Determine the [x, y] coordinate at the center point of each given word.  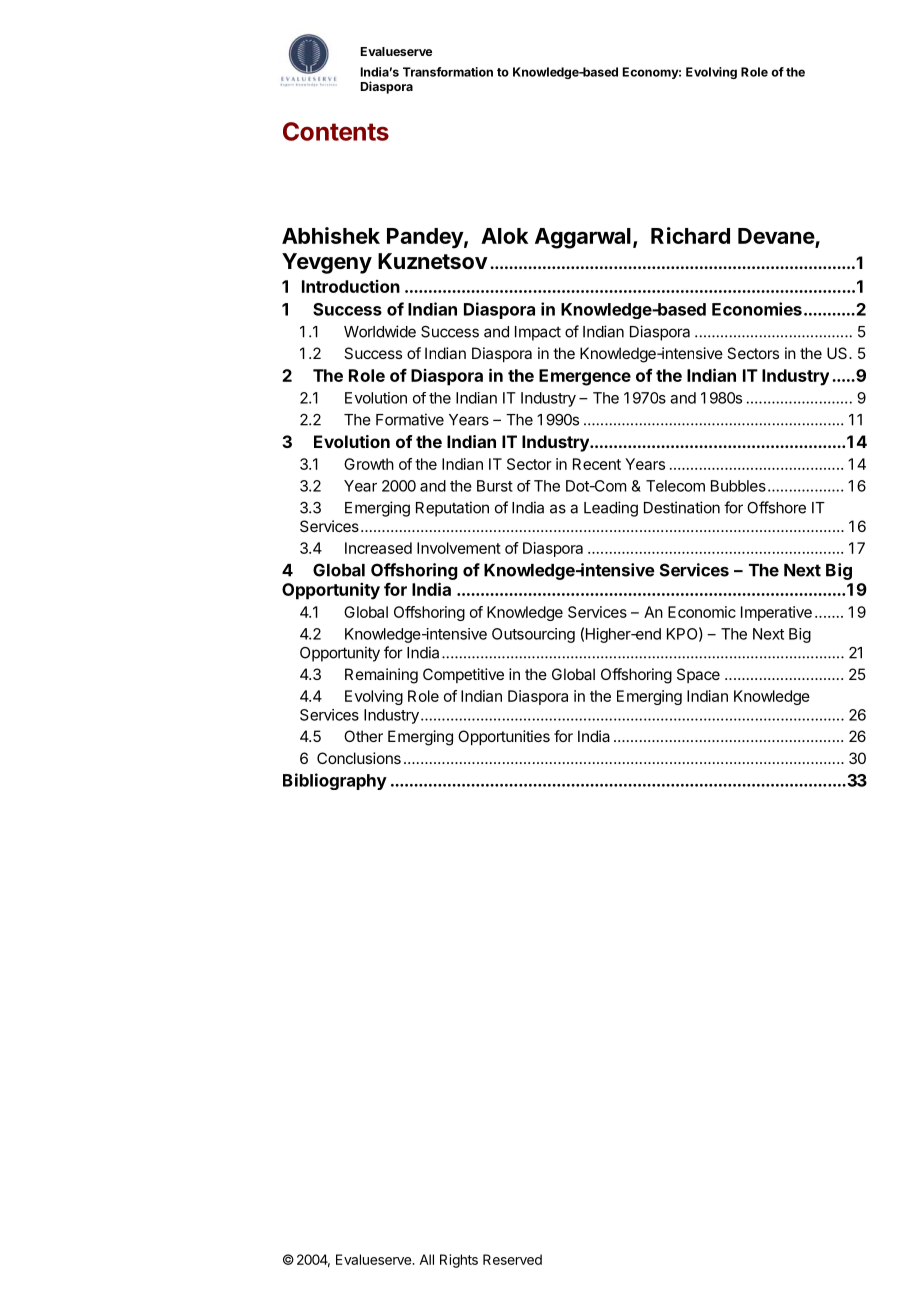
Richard [690, 235]
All [426, 1259]
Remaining [381, 676]
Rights [459, 1261]
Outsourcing [533, 635]
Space [698, 675]
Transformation [448, 72]
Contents [336, 131]
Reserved [512, 1259]
